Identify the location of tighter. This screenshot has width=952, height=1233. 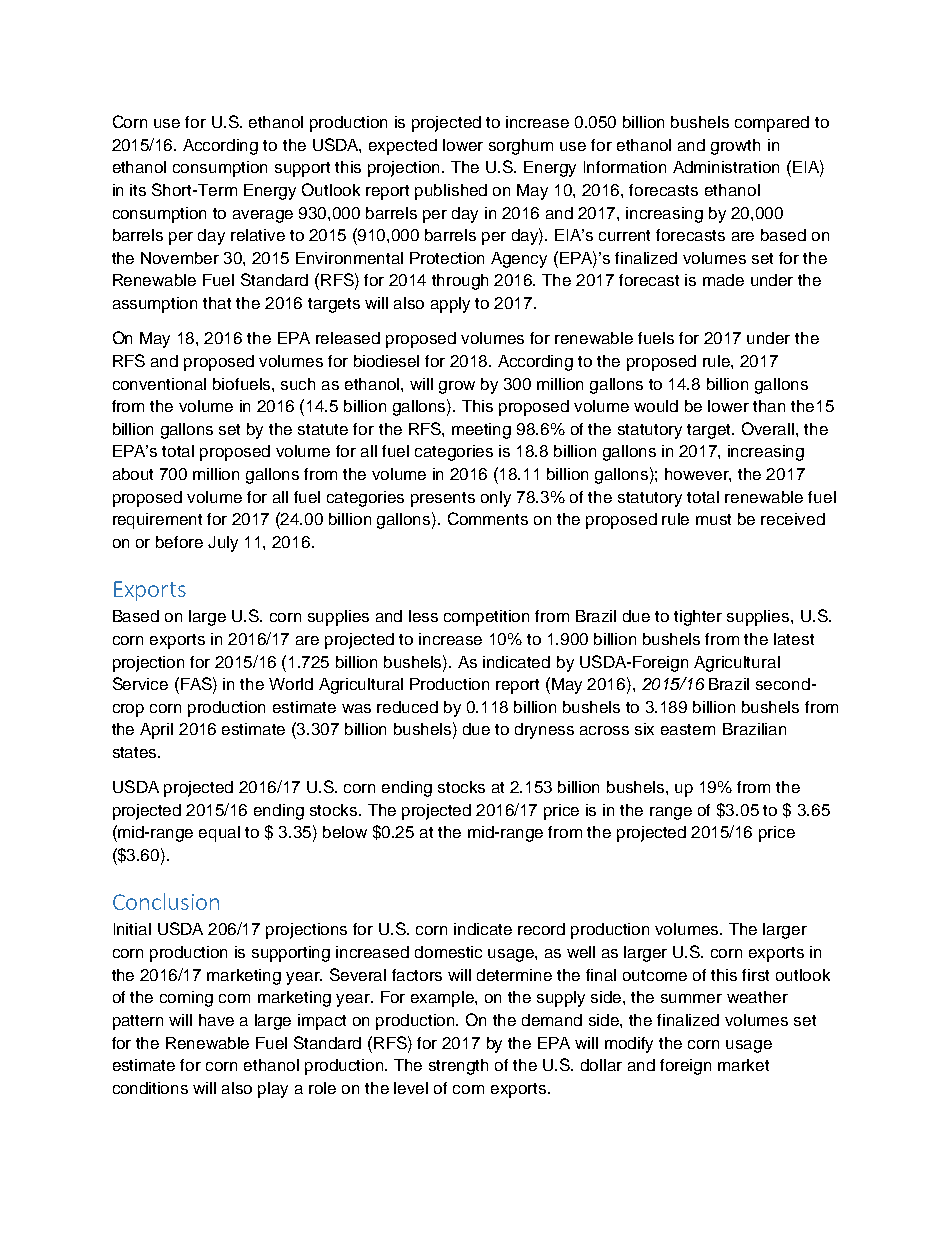
(698, 618).
